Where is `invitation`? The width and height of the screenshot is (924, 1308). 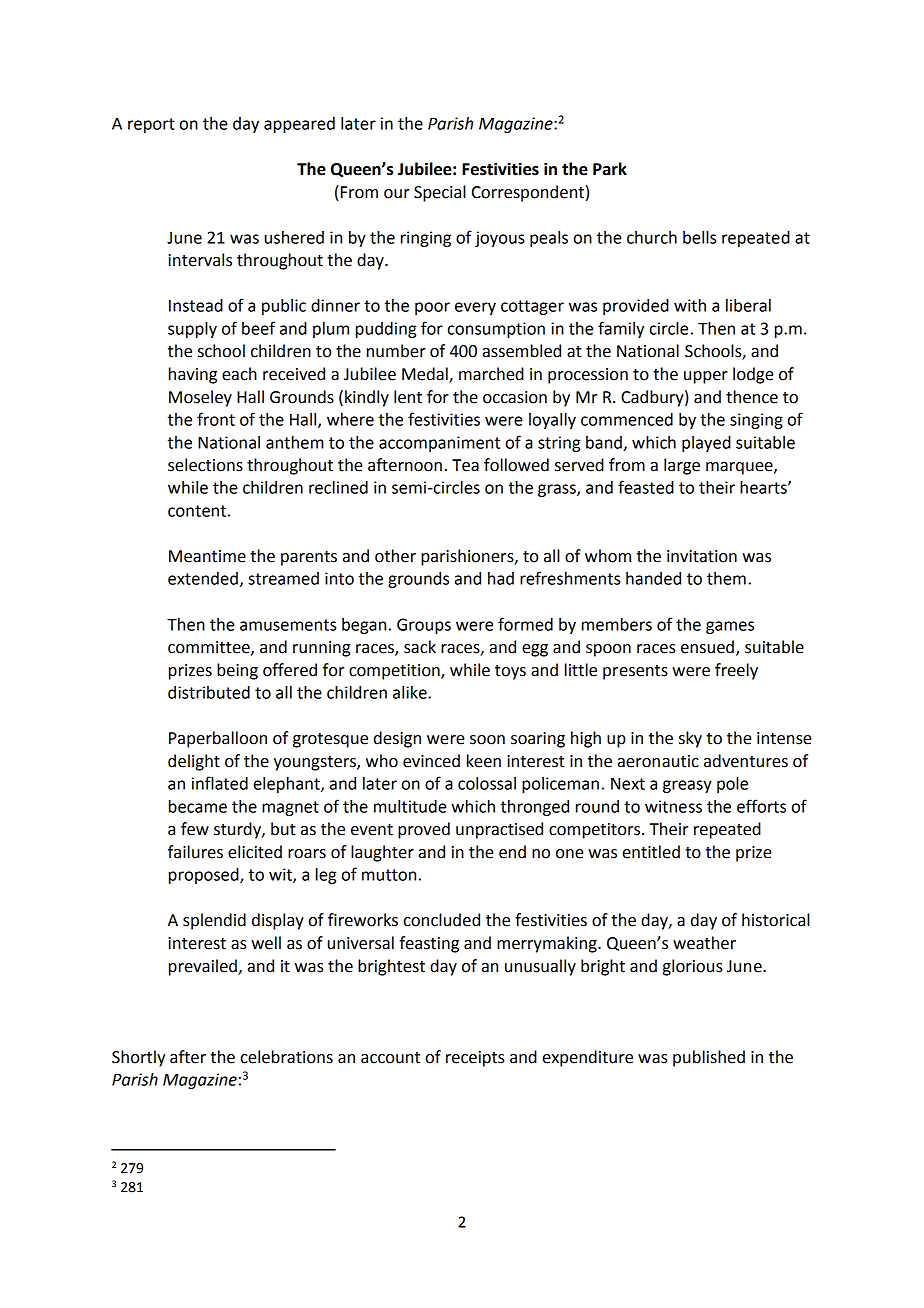 invitation is located at coordinates (702, 556).
